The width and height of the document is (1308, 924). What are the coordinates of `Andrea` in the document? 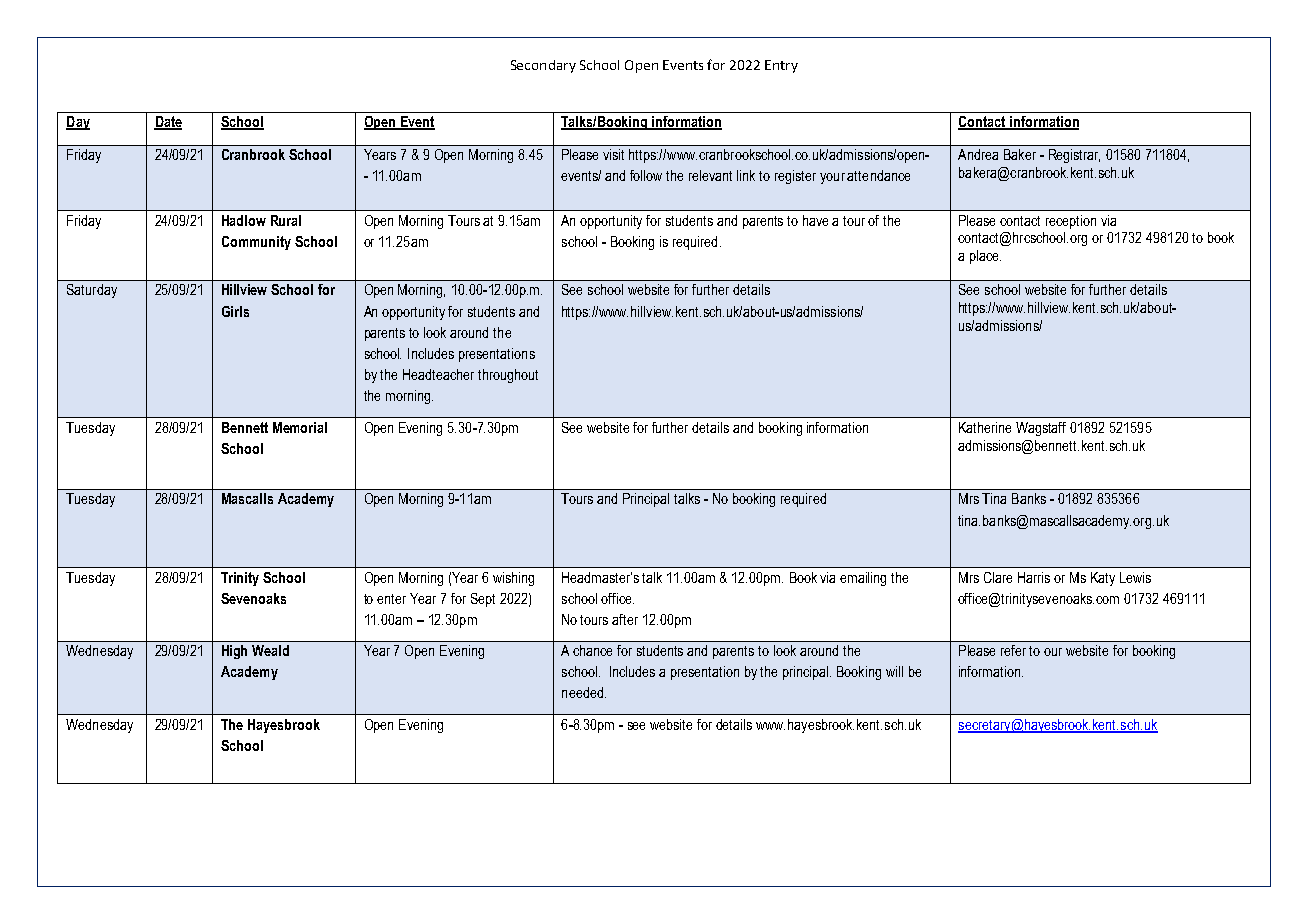 It's located at (978, 154).
